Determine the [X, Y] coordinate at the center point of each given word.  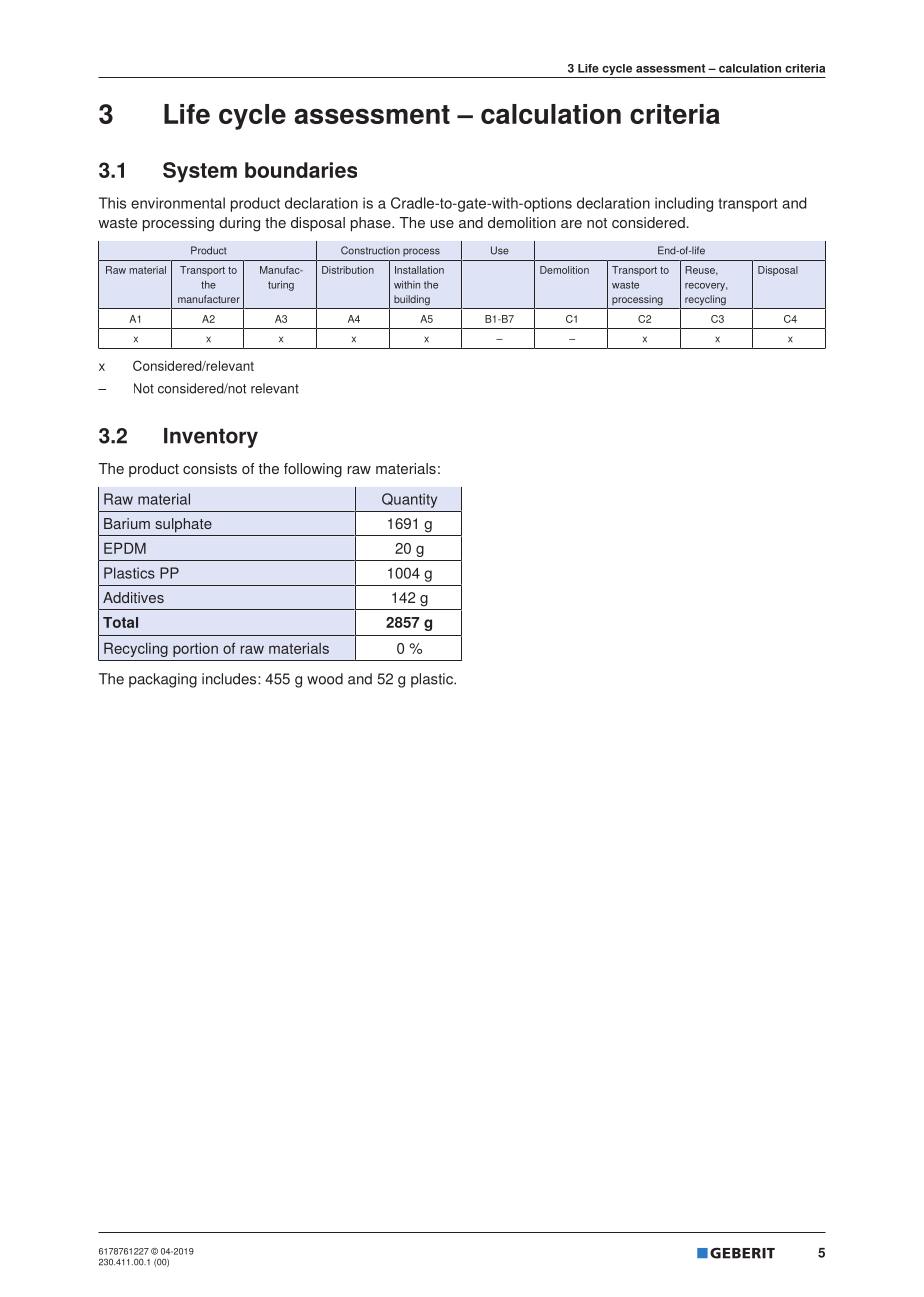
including [684, 204]
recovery [706, 287]
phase [372, 224]
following [313, 470]
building [412, 300]
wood [325, 679]
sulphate [183, 525]
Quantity [409, 500]
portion [195, 649]
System [200, 172]
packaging [163, 680]
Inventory [211, 438]
